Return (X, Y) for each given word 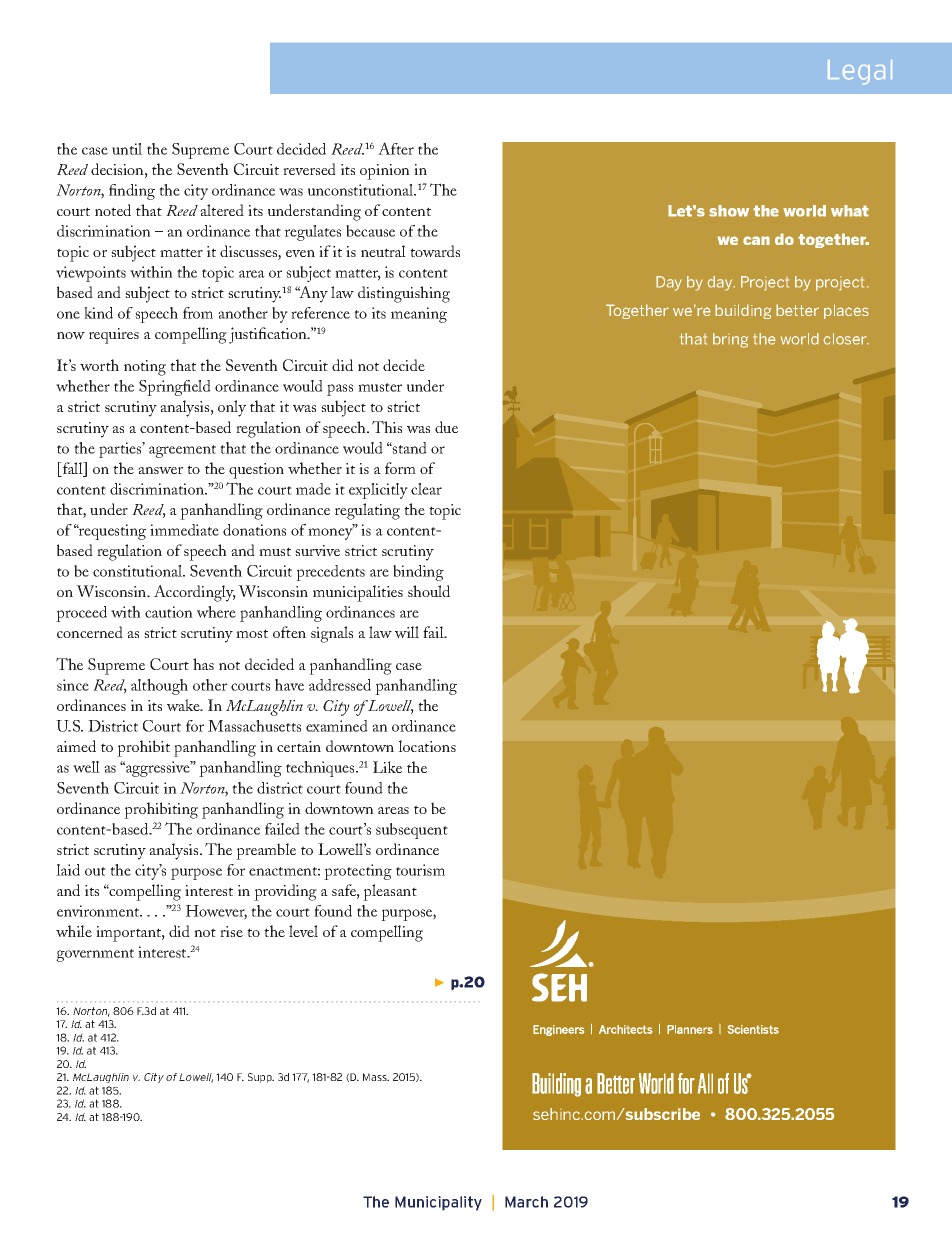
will (407, 632)
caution (169, 612)
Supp (261, 1078)
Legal (860, 72)
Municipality (438, 1203)
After (396, 148)
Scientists (753, 1029)
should (429, 591)
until (127, 149)
